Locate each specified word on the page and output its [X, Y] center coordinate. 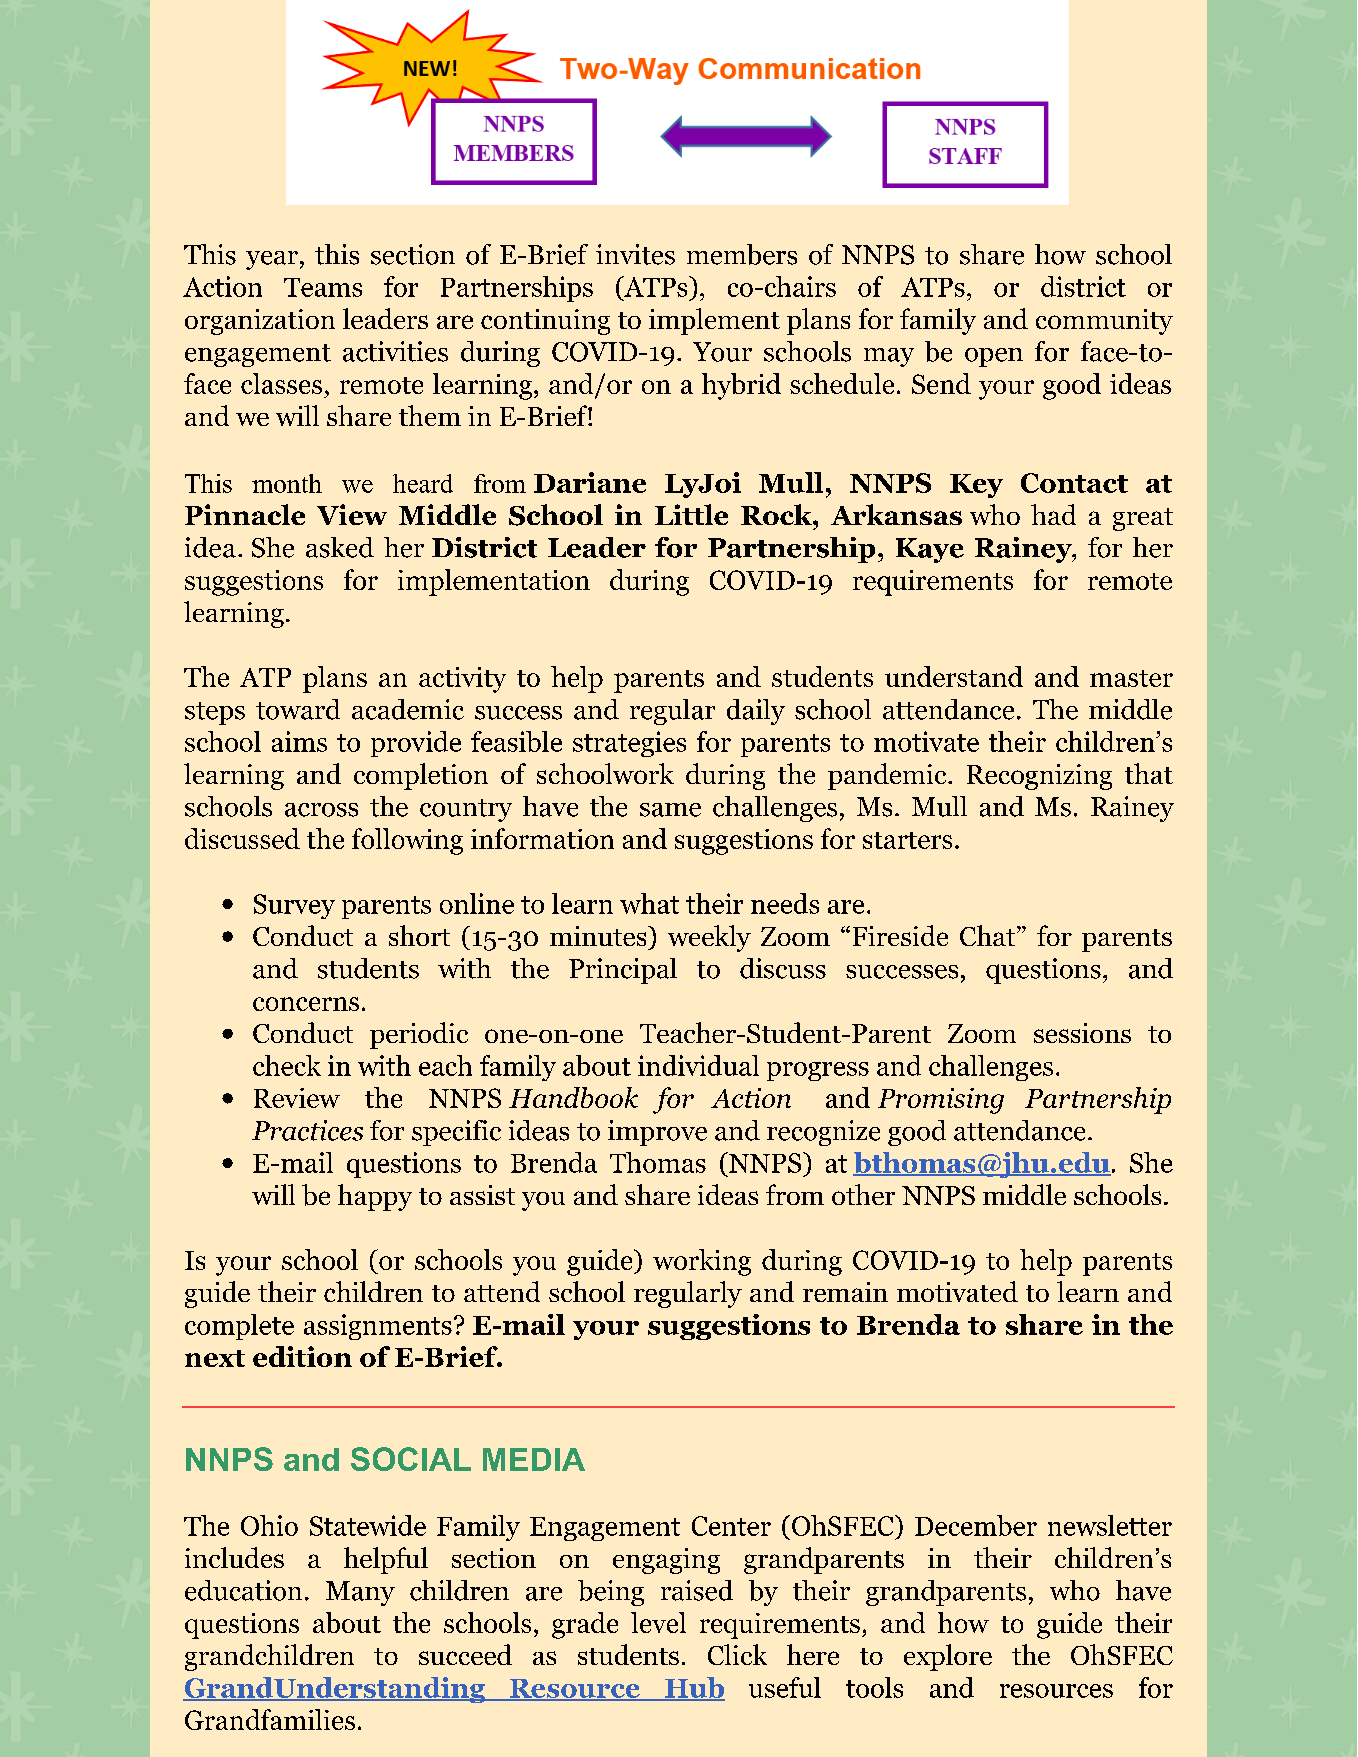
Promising [941, 1101]
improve [657, 1133]
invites [635, 254]
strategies [629, 744]
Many [360, 1593]
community [1104, 322]
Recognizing [1039, 777]
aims [299, 741]
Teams [323, 287]
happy [375, 1197]
